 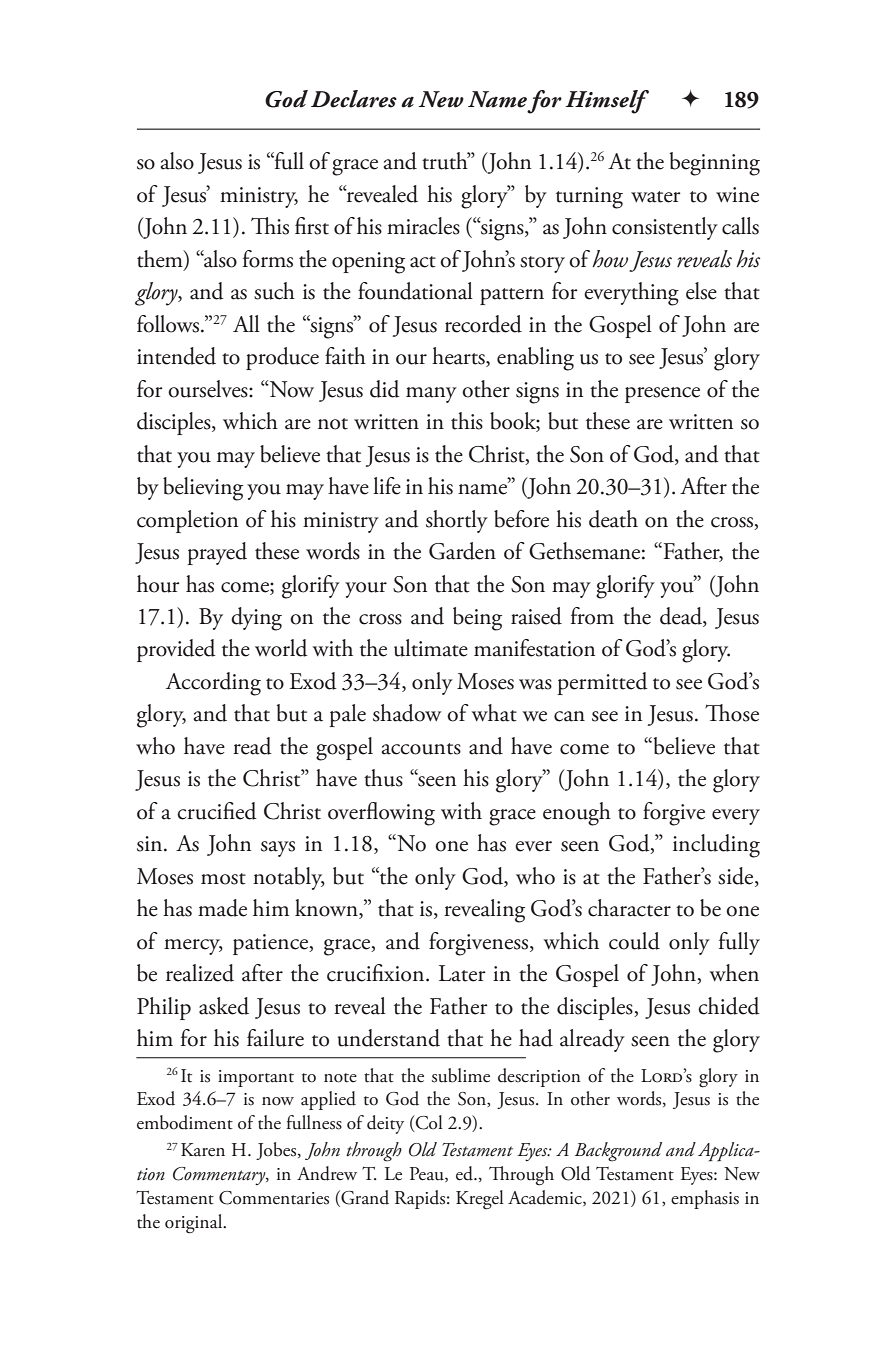 I want to click on According, so click(x=213, y=684).
